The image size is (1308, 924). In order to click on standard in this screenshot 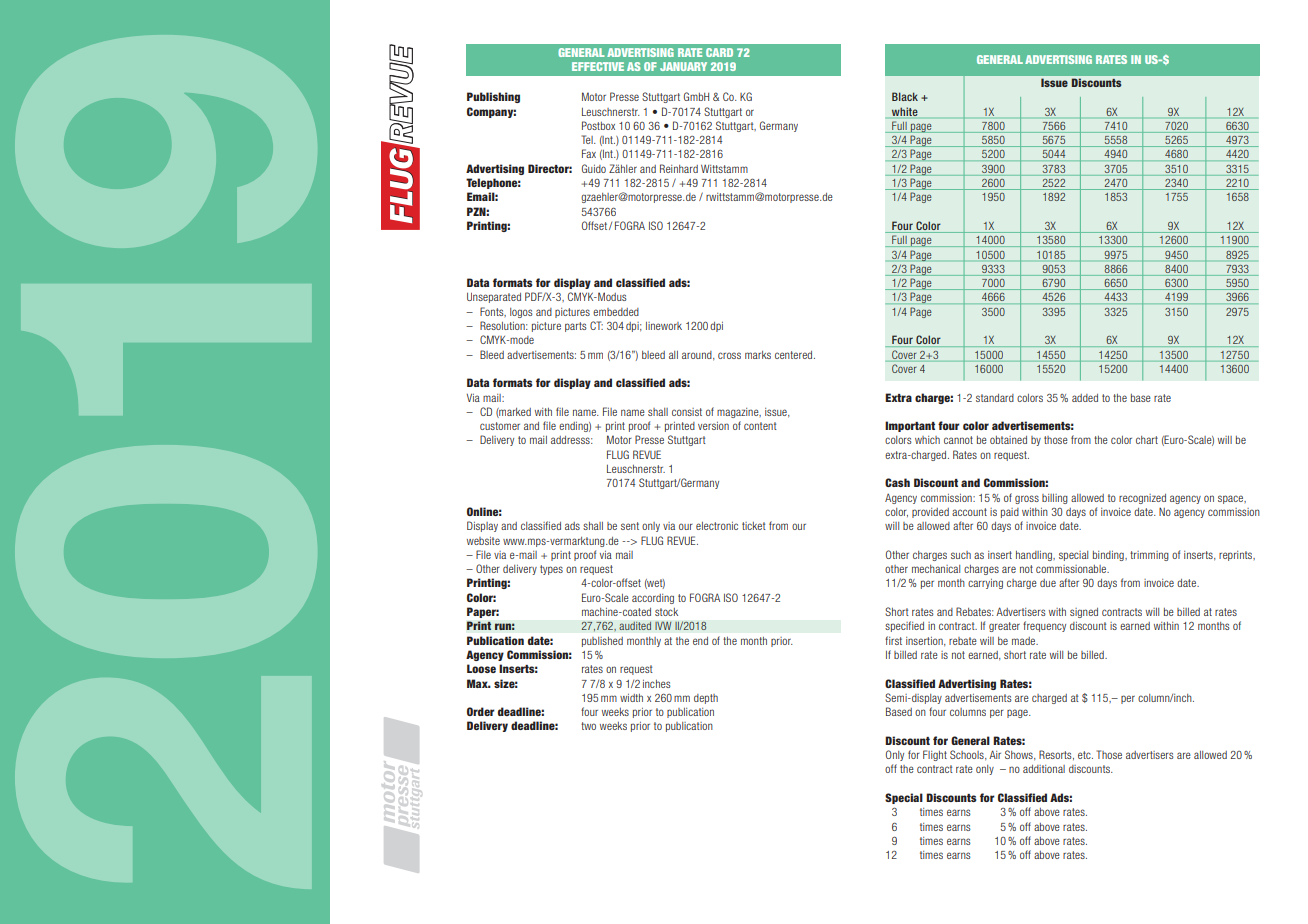, I will do `click(995, 398)`.
